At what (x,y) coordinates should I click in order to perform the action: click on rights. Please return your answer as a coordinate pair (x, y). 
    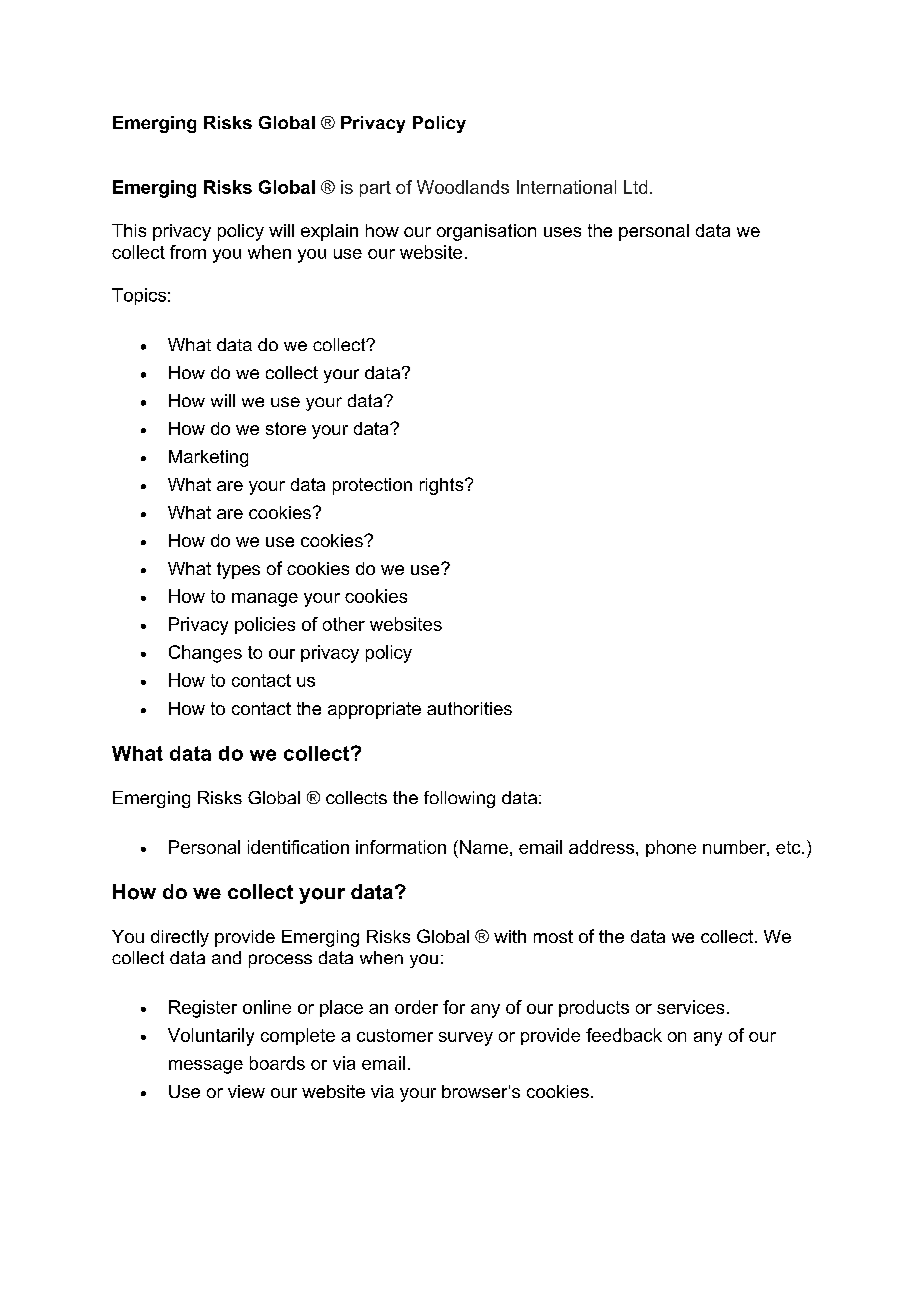
    Looking at the image, I should click on (443, 486).
